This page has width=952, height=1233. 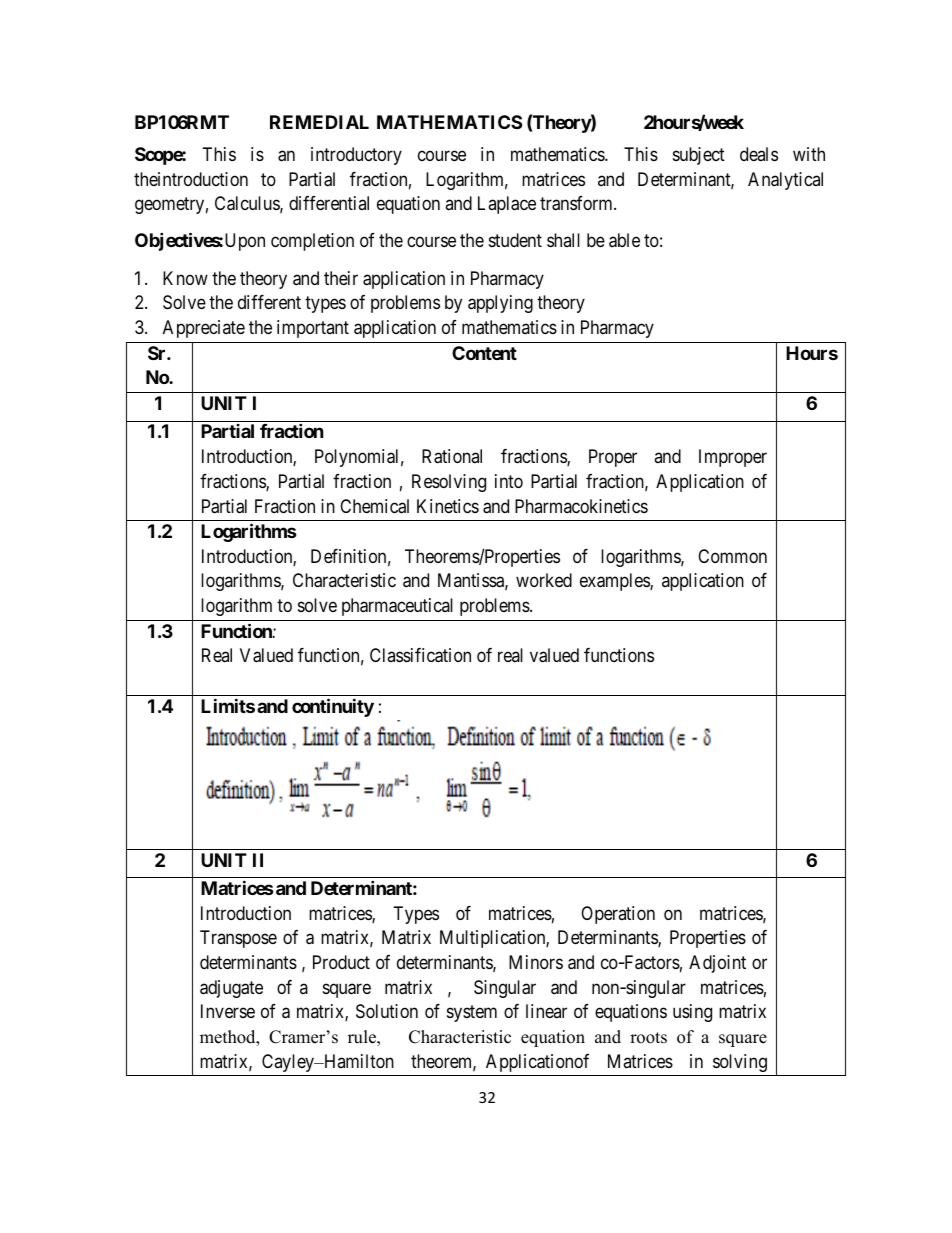 I want to click on able, so click(x=624, y=240).
